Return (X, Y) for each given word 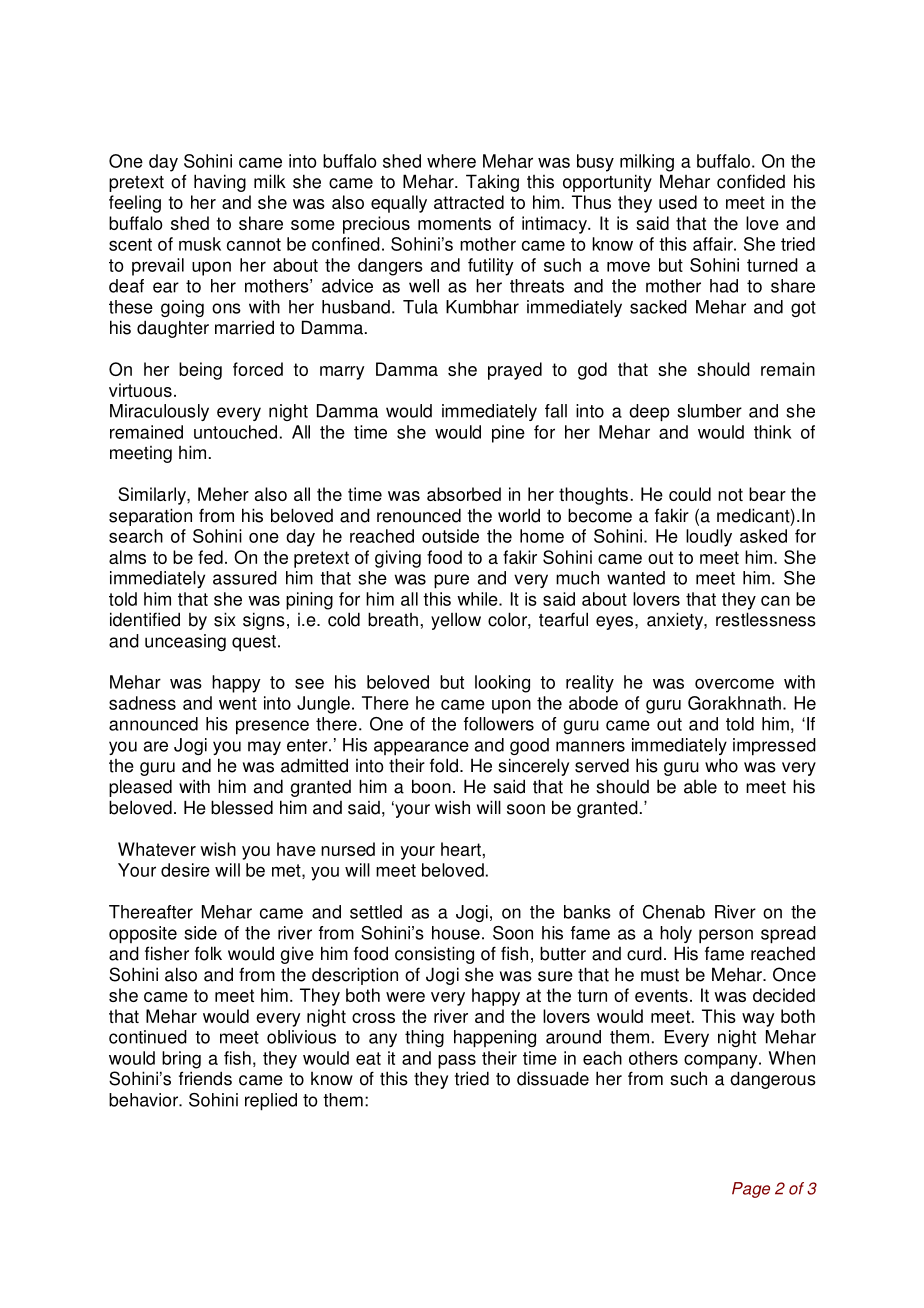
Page (751, 1190)
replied (271, 1102)
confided (751, 181)
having (220, 183)
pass (457, 1061)
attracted (469, 202)
